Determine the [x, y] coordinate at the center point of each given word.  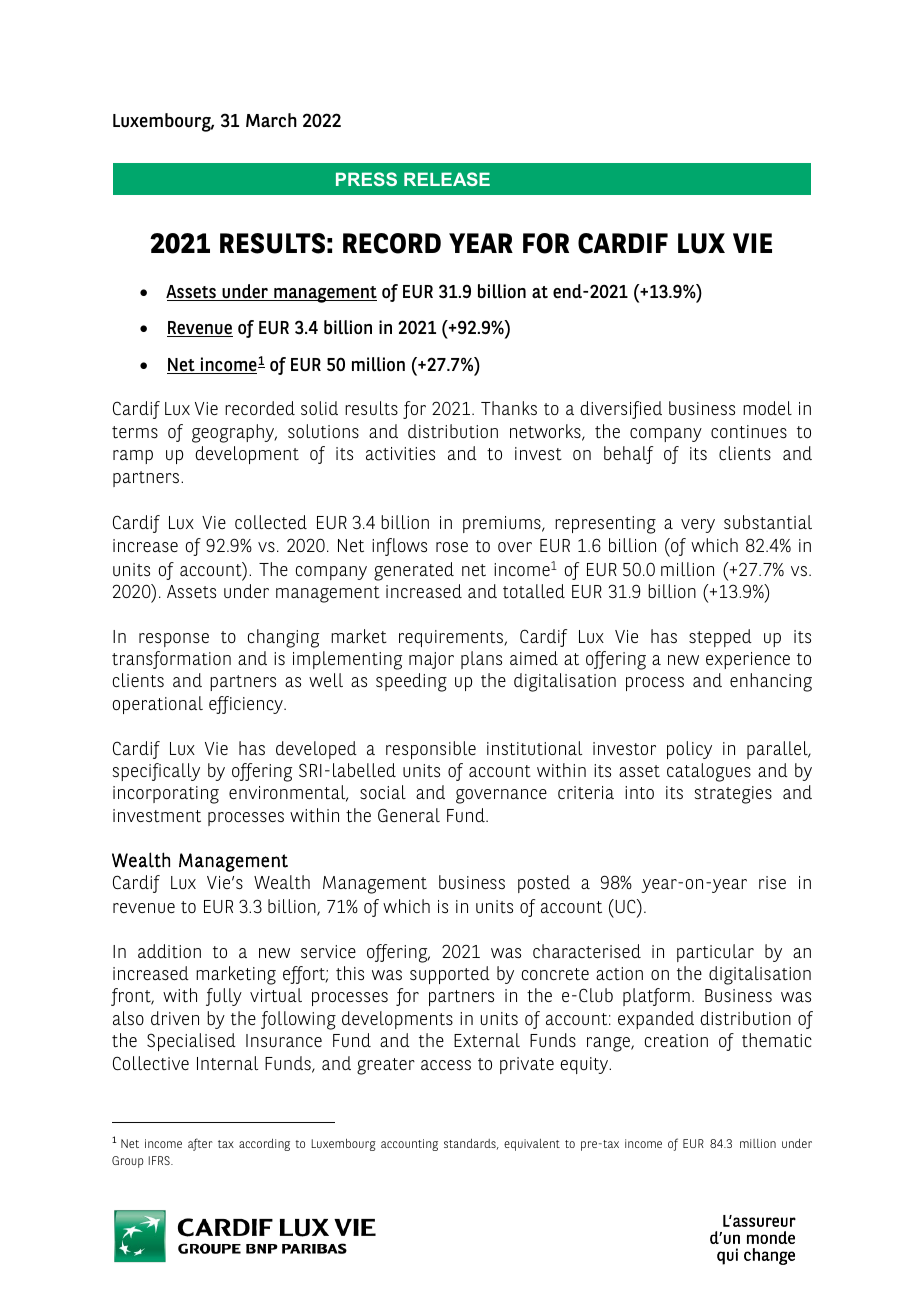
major [431, 660]
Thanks [509, 408]
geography [234, 433]
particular [715, 953]
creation [676, 1040]
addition [169, 951]
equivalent [532, 1145]
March [271, 120]
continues [749, 432]
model [767, 408]
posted [544, 884]
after [200, 1144]
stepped [720, 638]
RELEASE [447, 179]
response [174, 640]
